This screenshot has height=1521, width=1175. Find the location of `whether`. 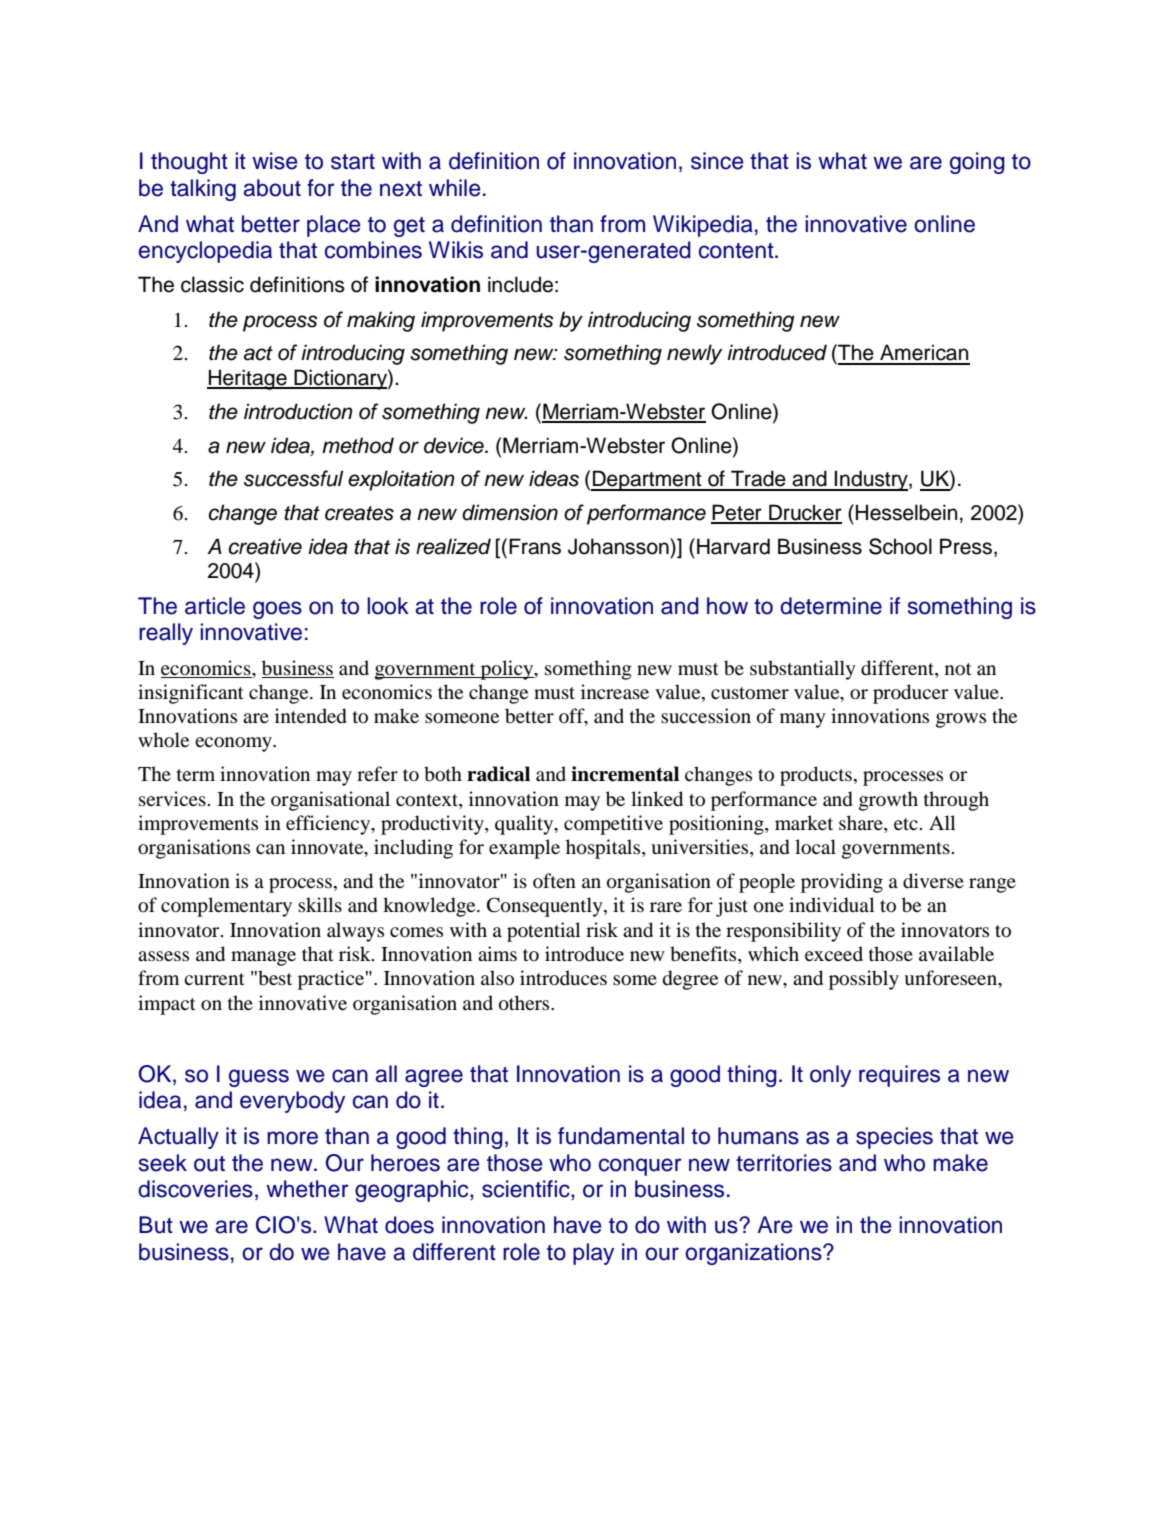

whether is located at coordinates (307, 1189).
